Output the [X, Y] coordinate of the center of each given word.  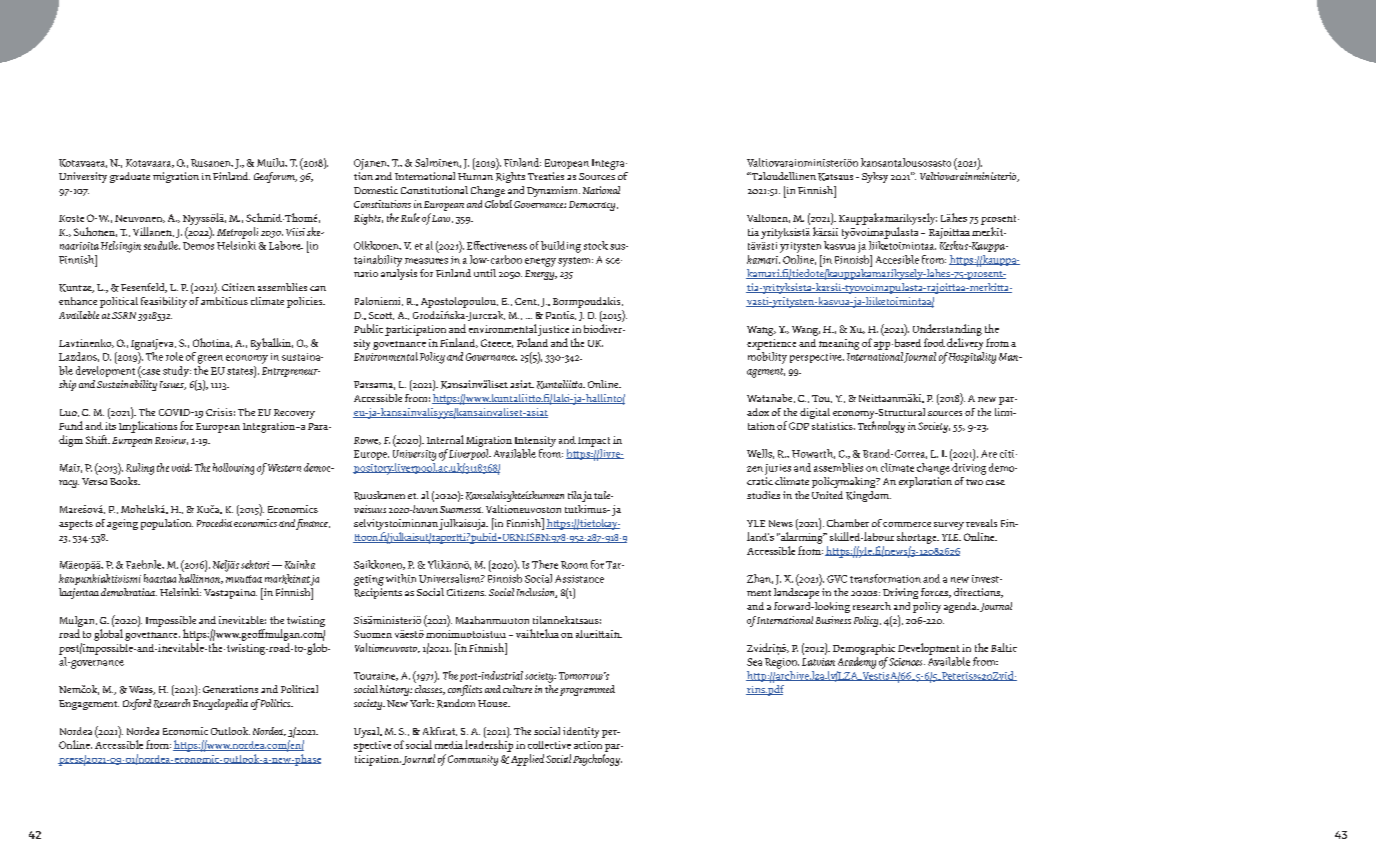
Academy [857, 663]
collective [549, 745]
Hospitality [972, 358]
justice [553, 330]
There [545, 564]
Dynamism [553, 191]
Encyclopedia [220, 704]
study [177, 371]
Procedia [214, 523]
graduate [130, 177]
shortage [918, 538]
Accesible [897, 259]
